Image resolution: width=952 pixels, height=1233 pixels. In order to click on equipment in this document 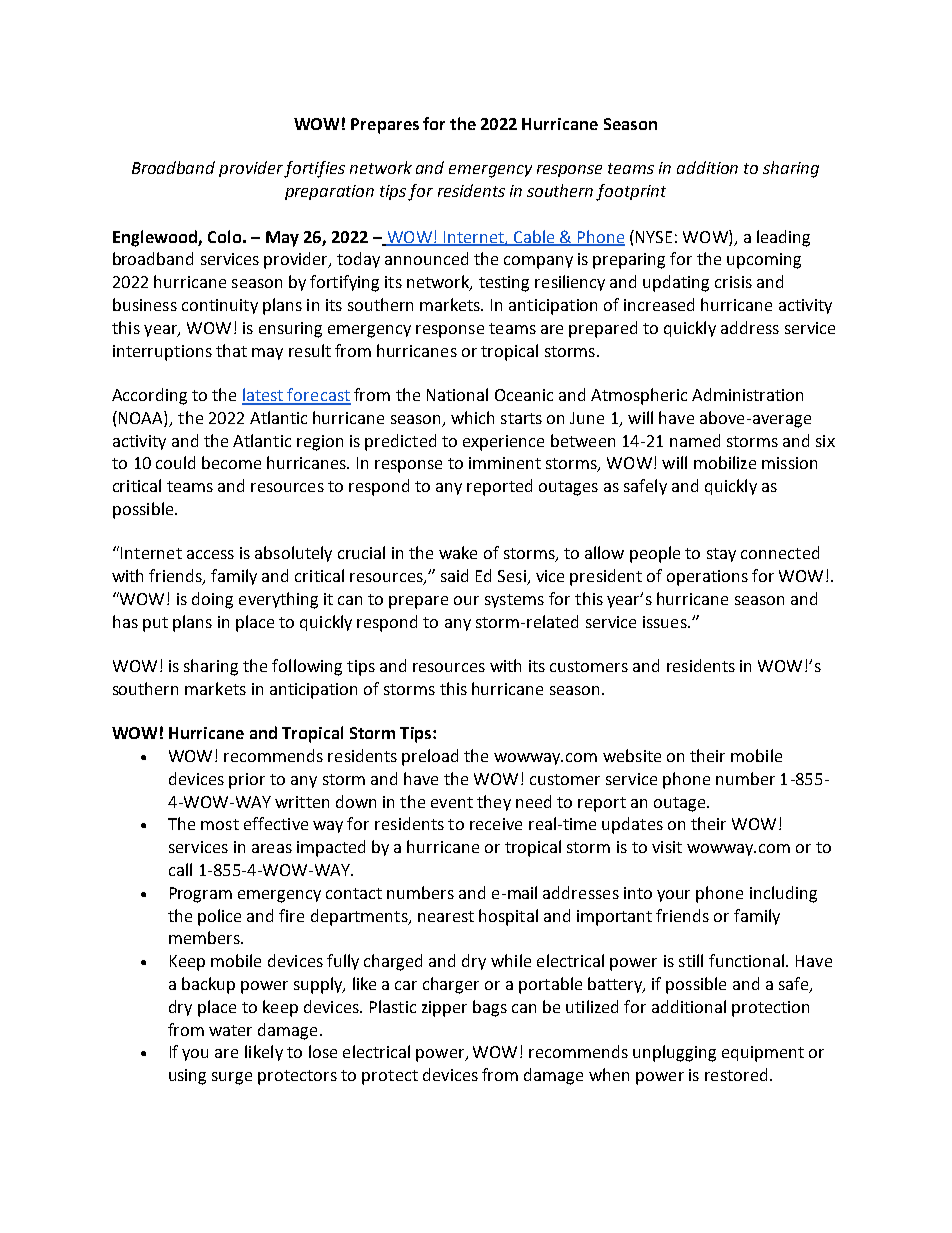, I will do `click(763, 1054)`.
